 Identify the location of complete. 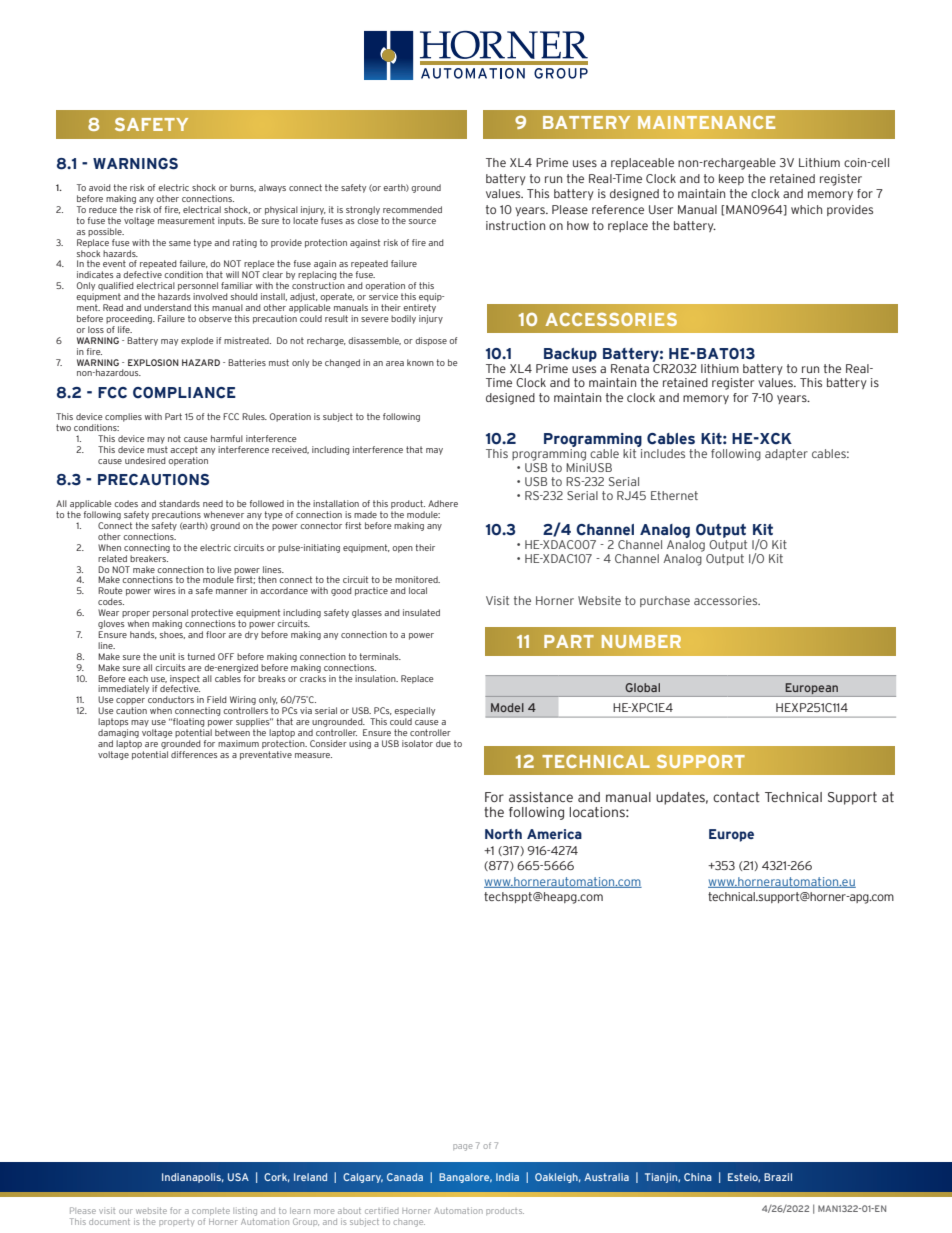
(211, 1211).
